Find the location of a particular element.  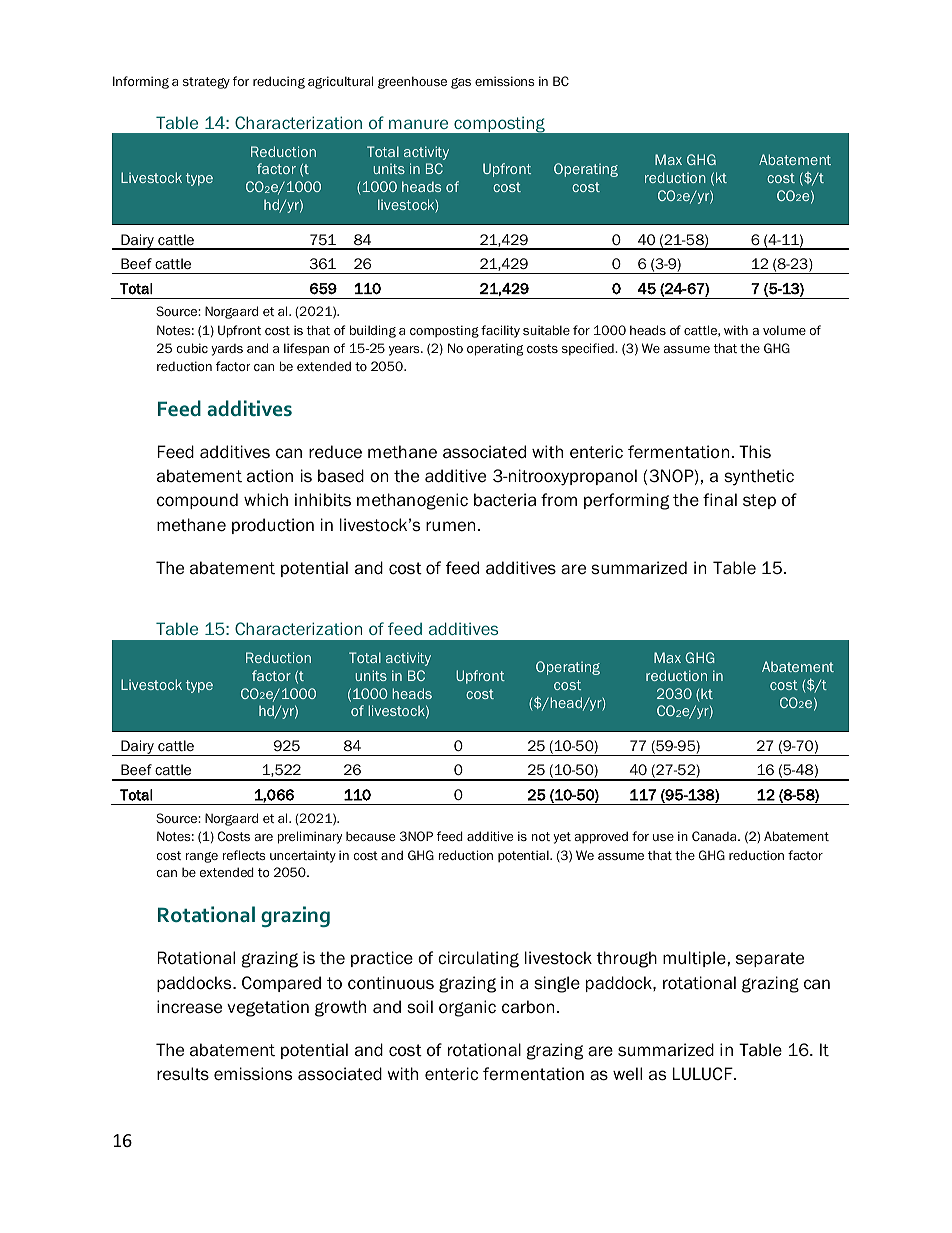

well is located at coordinates (627, 1073).
